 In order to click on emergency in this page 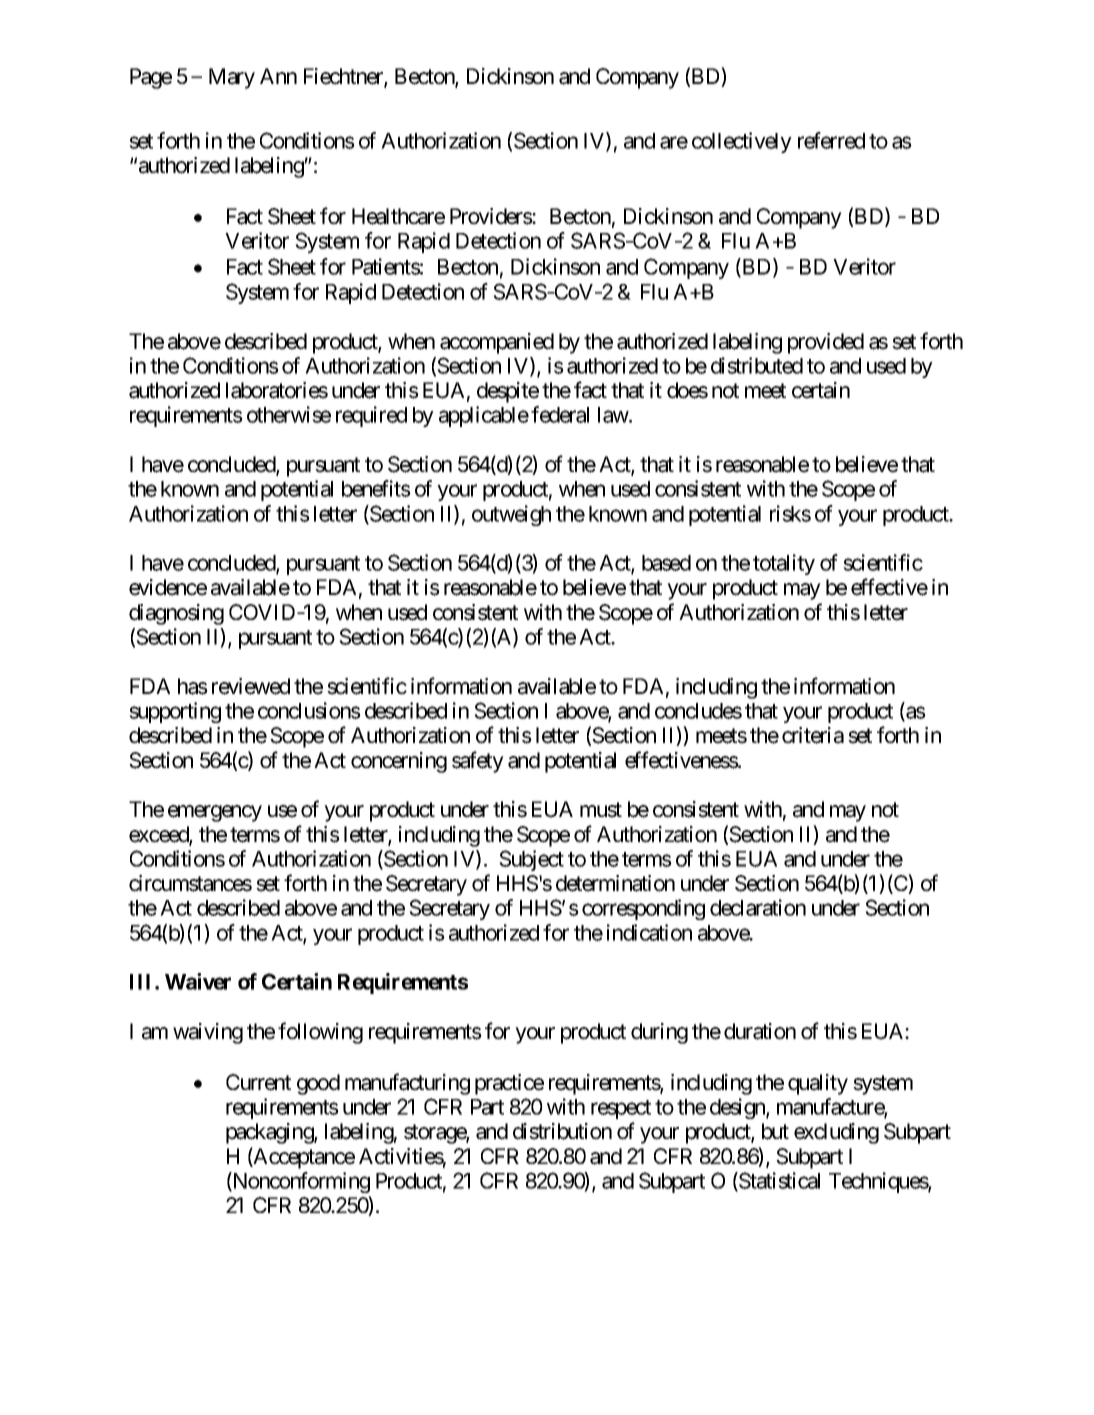, I will do `click(215, 813)`.
